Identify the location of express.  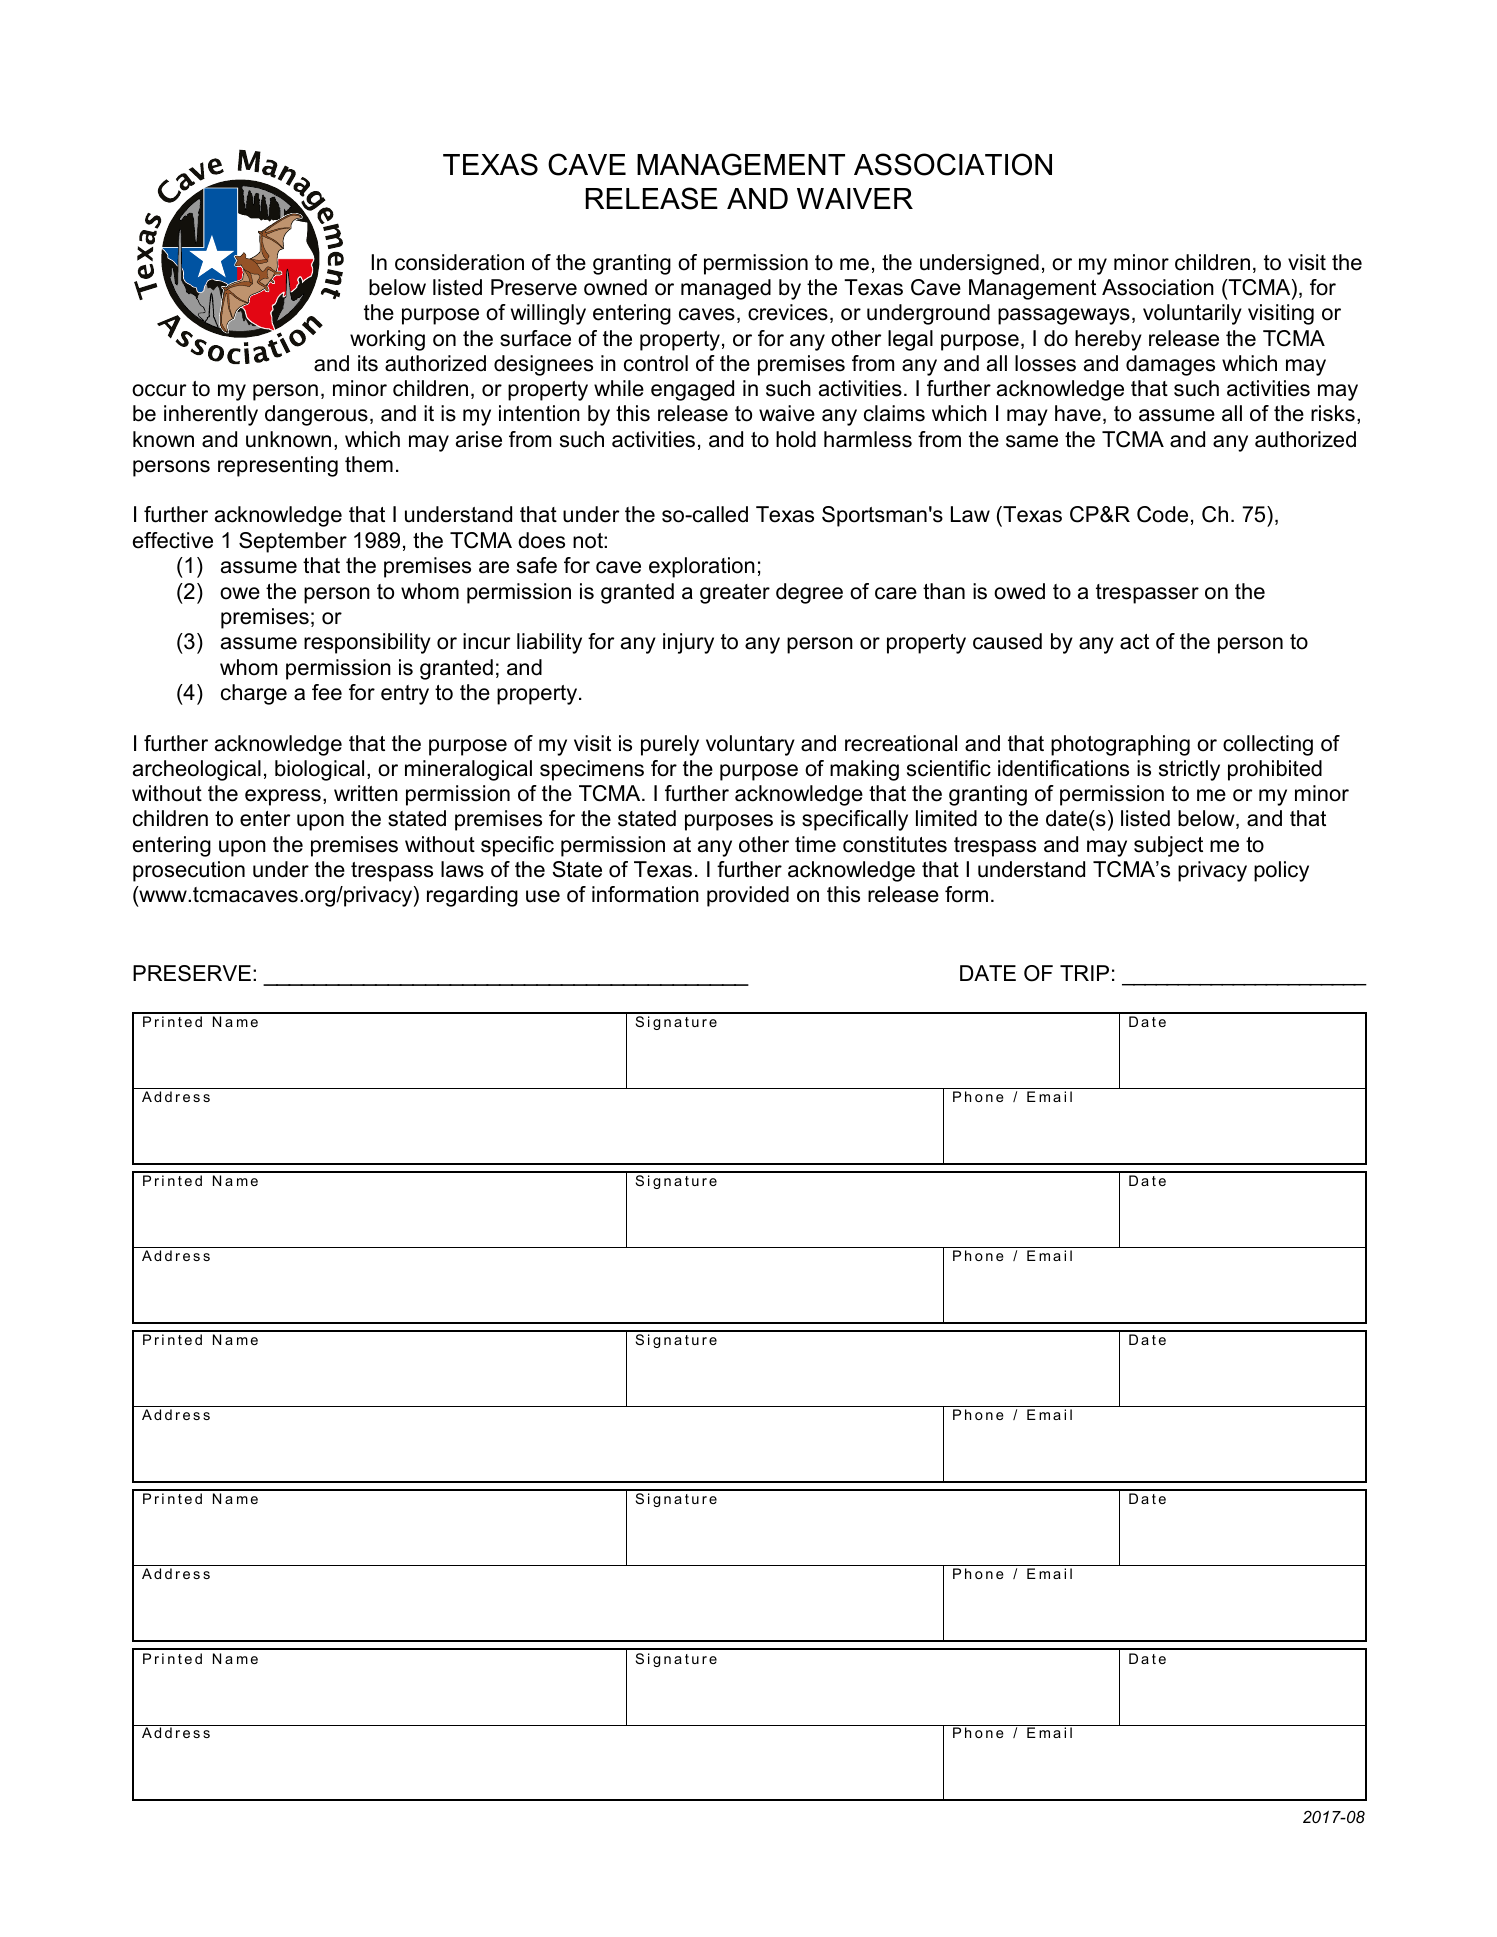
(283, 797).
